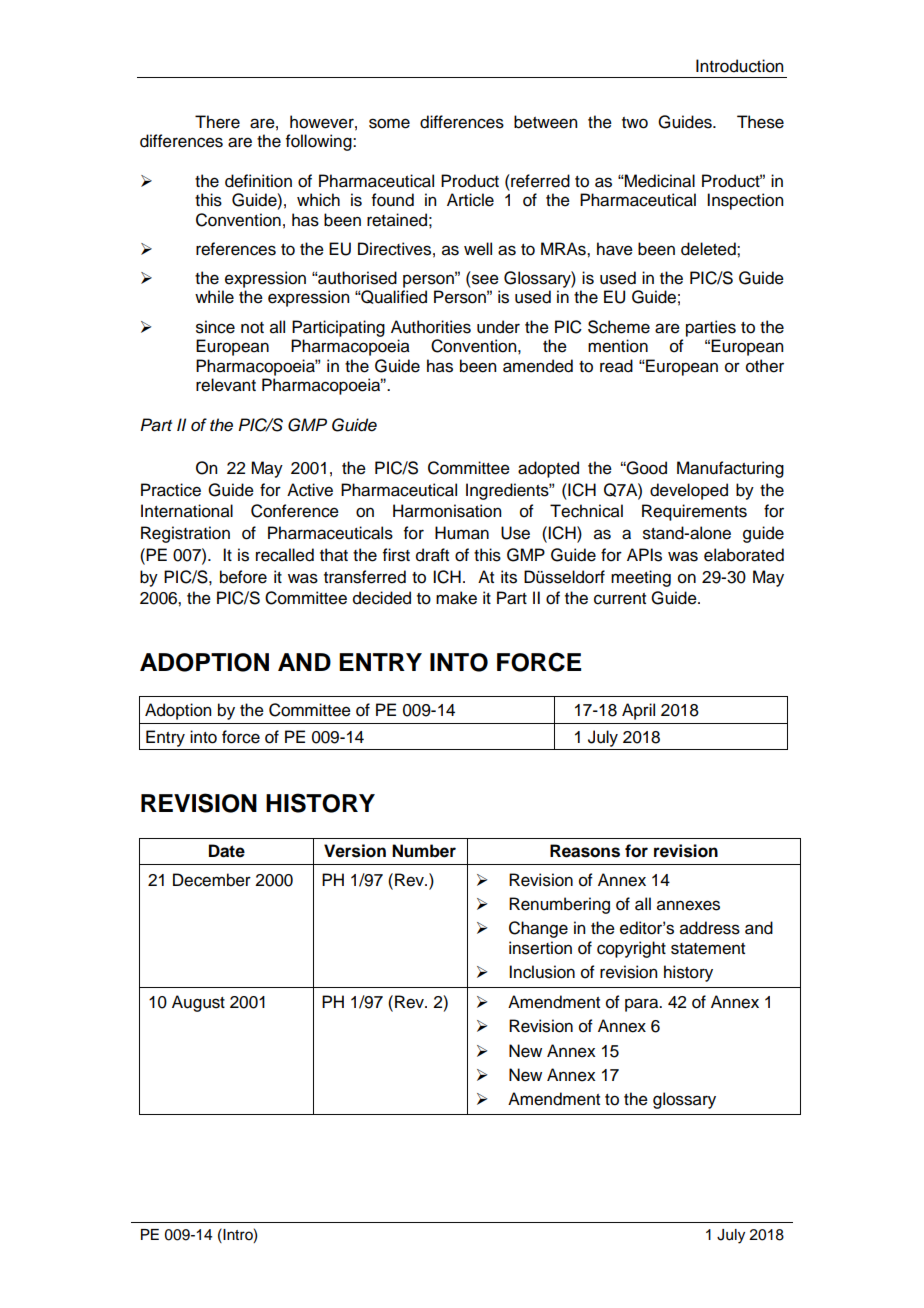 Image resolution: width=924 pixels, height=1308 pixels. What do you see at coordinates (470, 200) in the screenshot?
I see `Article` at bounding box center [470, 200].
